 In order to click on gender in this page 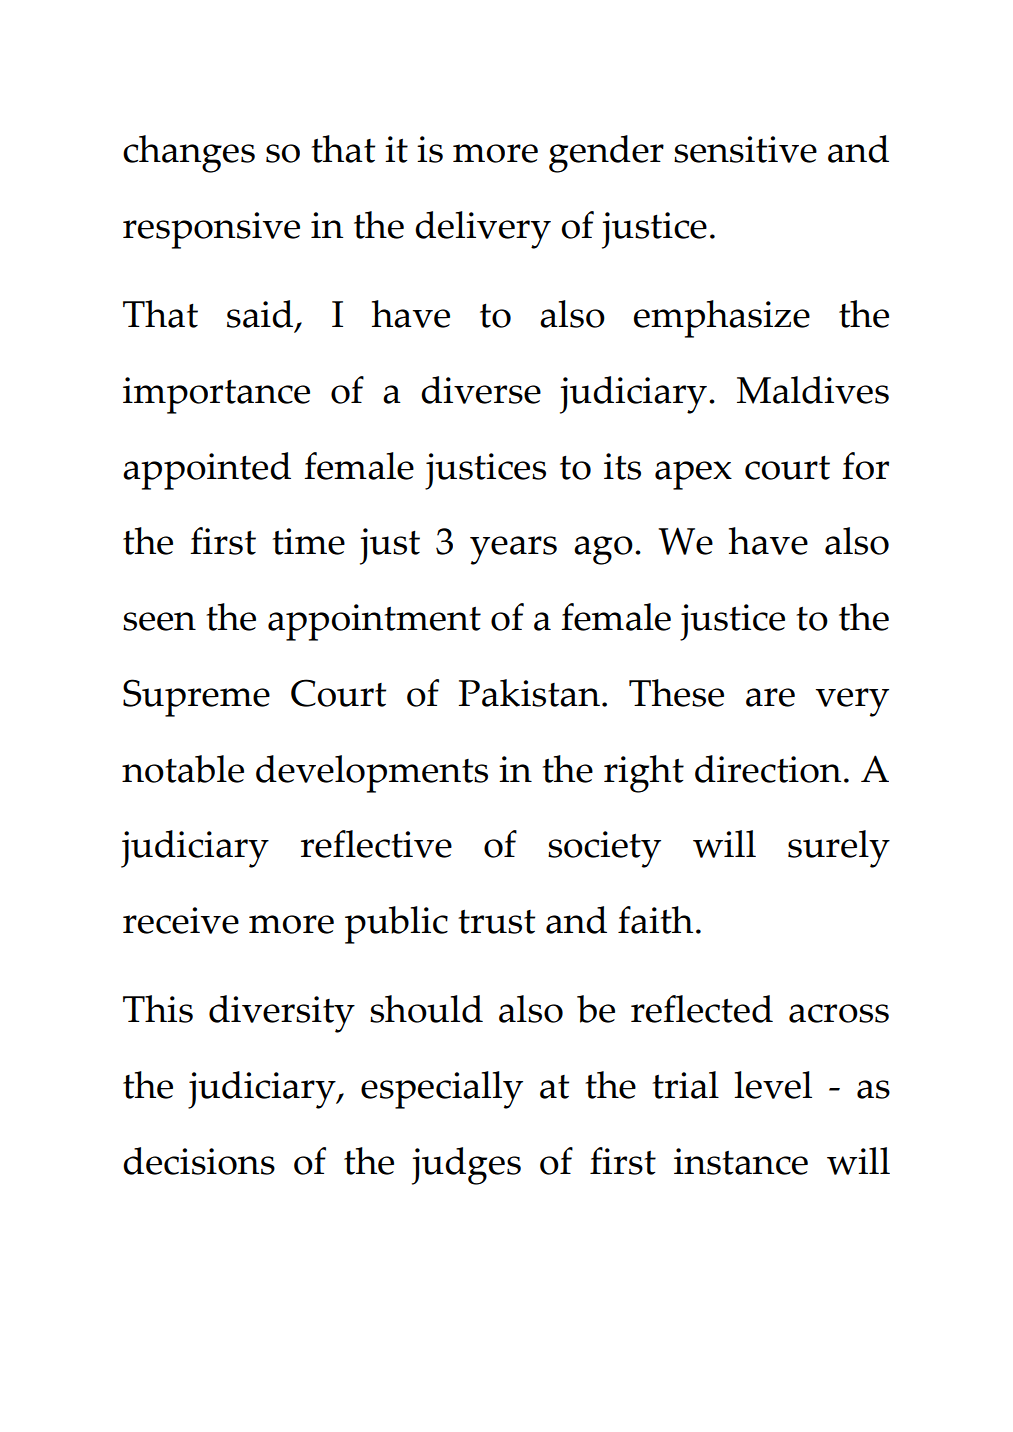, I will do `click(606, 154)`.
